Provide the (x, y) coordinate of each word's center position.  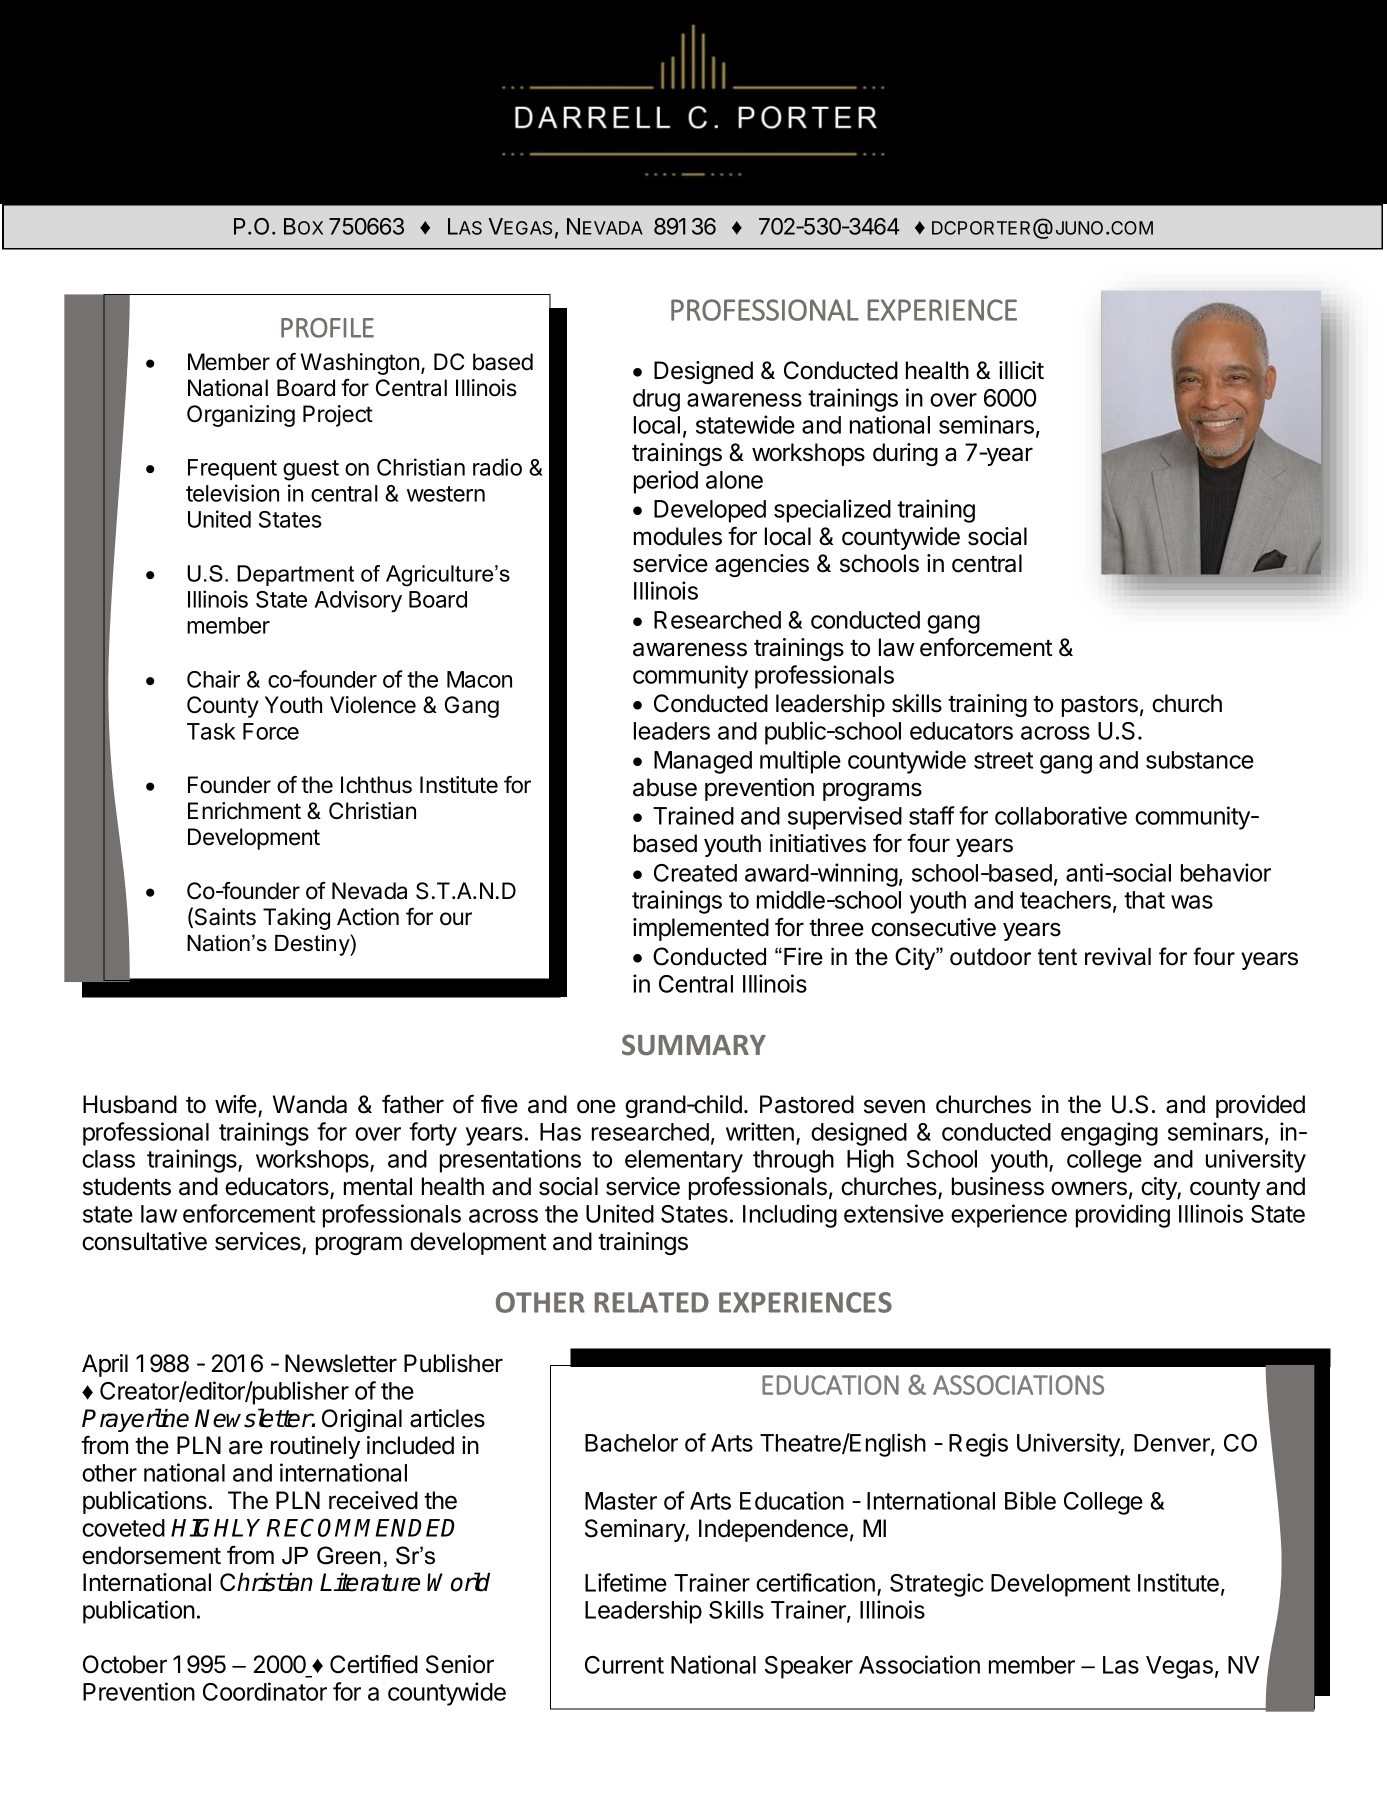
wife (237, 1105)
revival (1118, 957)
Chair (213, 679)
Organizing (241, 416)
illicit (1021, 370)
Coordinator (265, 1691)
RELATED (652, 1302)
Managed (703, 762)
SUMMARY (694, 1045)
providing (1123, 1216)
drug (656, 400)
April (105, 1365)
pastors (1100, 706)
